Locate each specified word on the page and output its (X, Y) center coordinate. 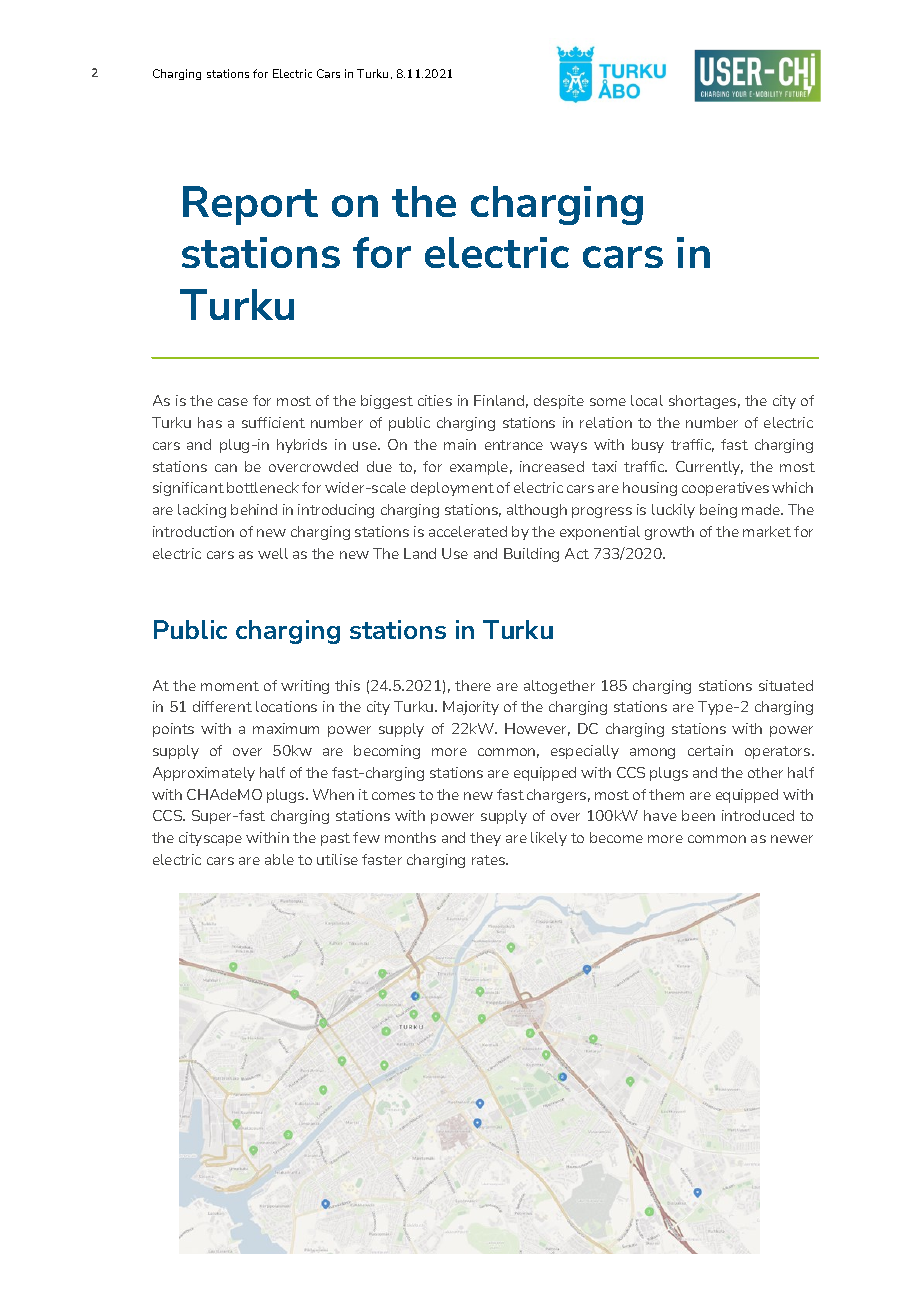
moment (230, 686)
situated (786, 685)
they (485, 839)
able (279, 859)
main (460, 444)
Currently (709, 468)
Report (250, 205)
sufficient (273, 422)
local (647, 400)
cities (435, 400)
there (473, 685)
